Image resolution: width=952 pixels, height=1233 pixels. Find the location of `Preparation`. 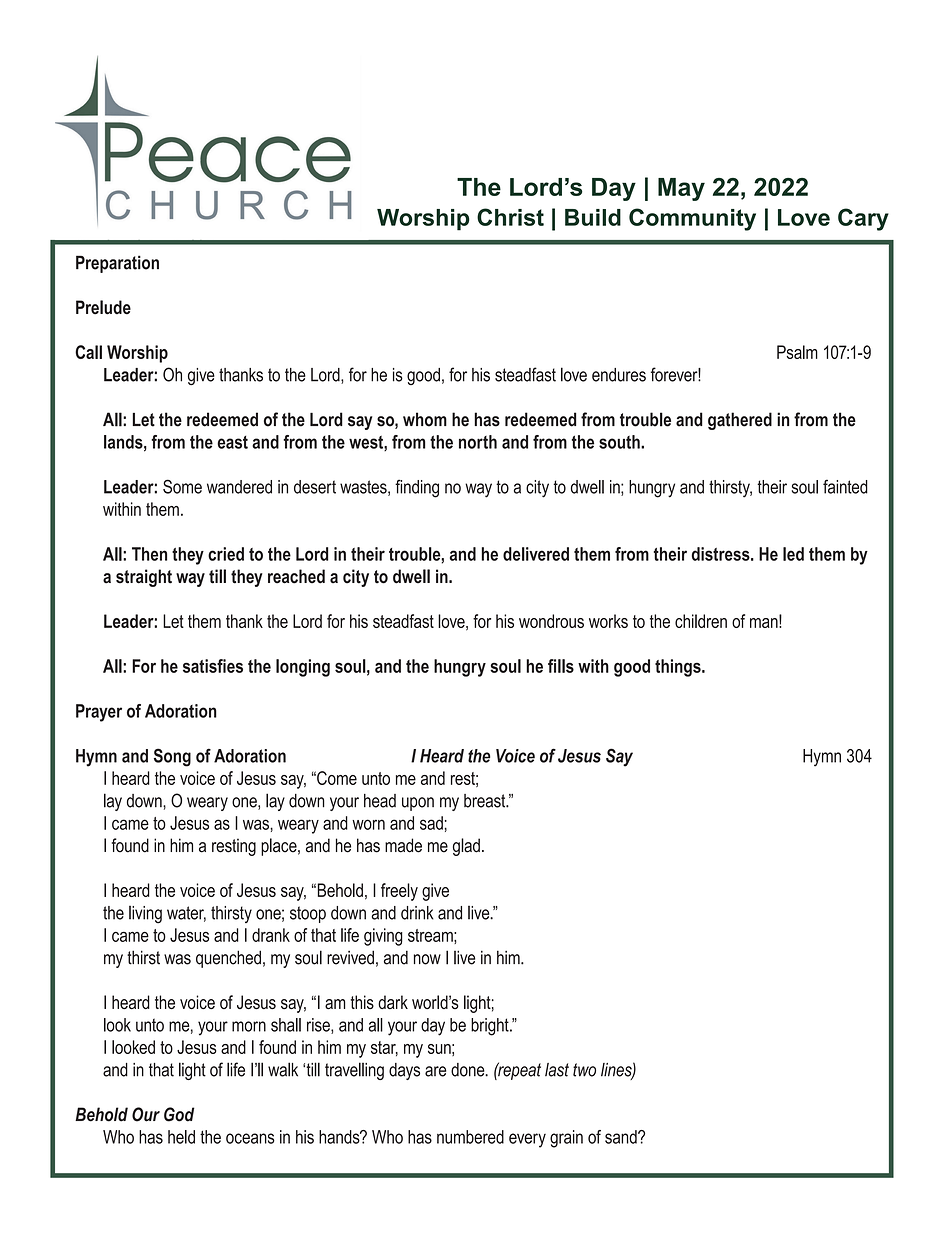

Preparation is located at coordinates (117, 264).
